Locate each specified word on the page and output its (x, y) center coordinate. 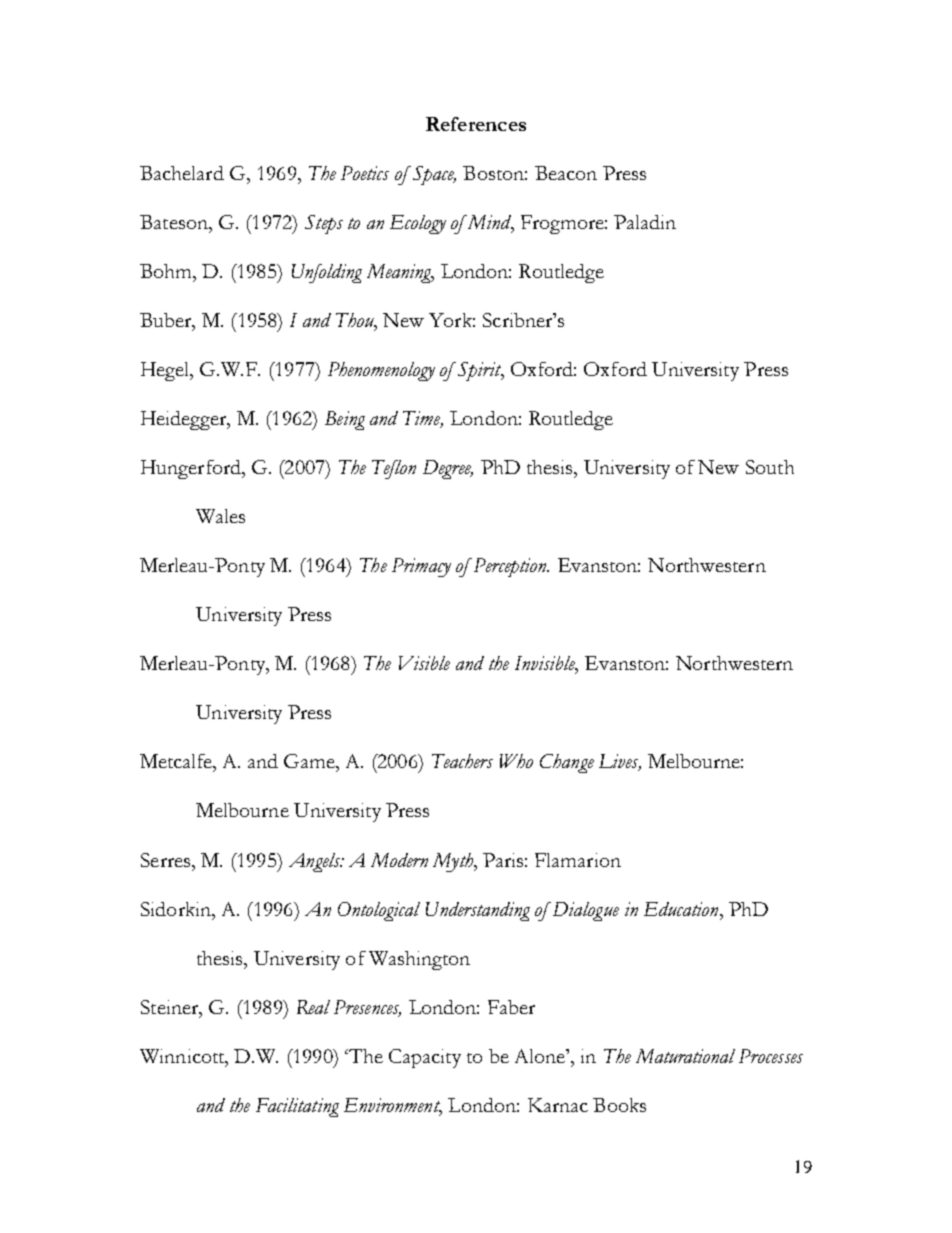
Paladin (645, 222)
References (476, 124)
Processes (771, 1056)
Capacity (425, 1058)
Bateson (175, 222)
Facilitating (297, 1107)
